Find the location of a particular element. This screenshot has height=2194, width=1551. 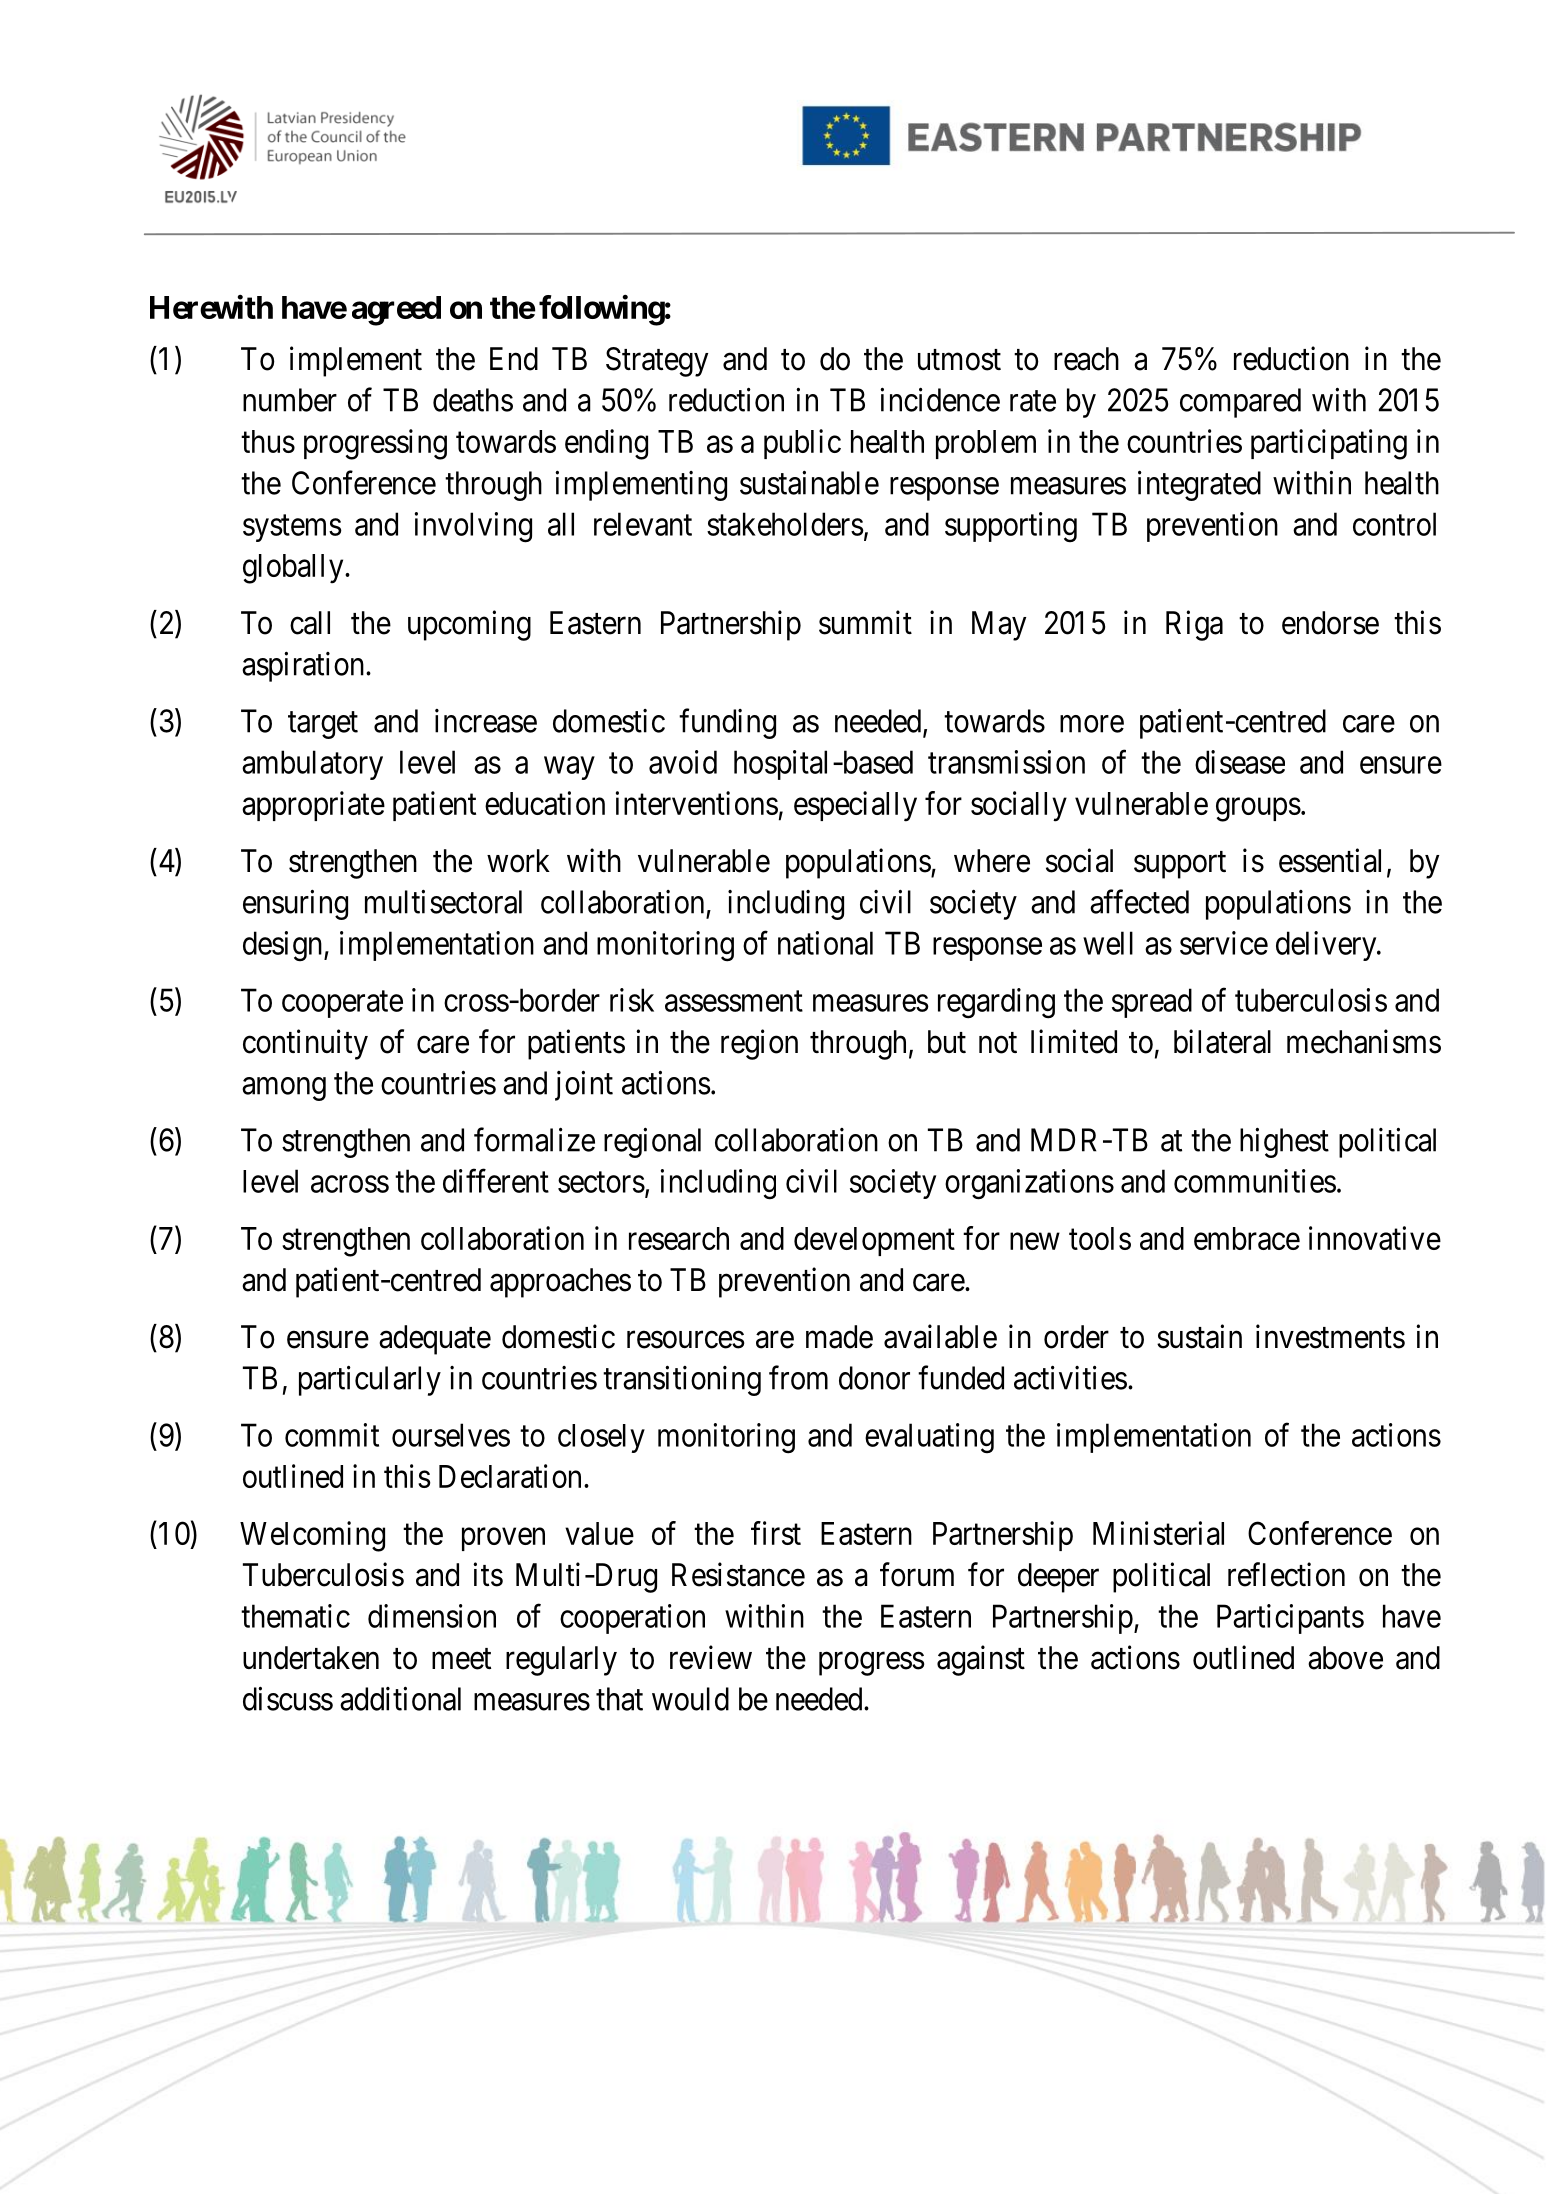

utmost is located at coordinates (959, 360).
